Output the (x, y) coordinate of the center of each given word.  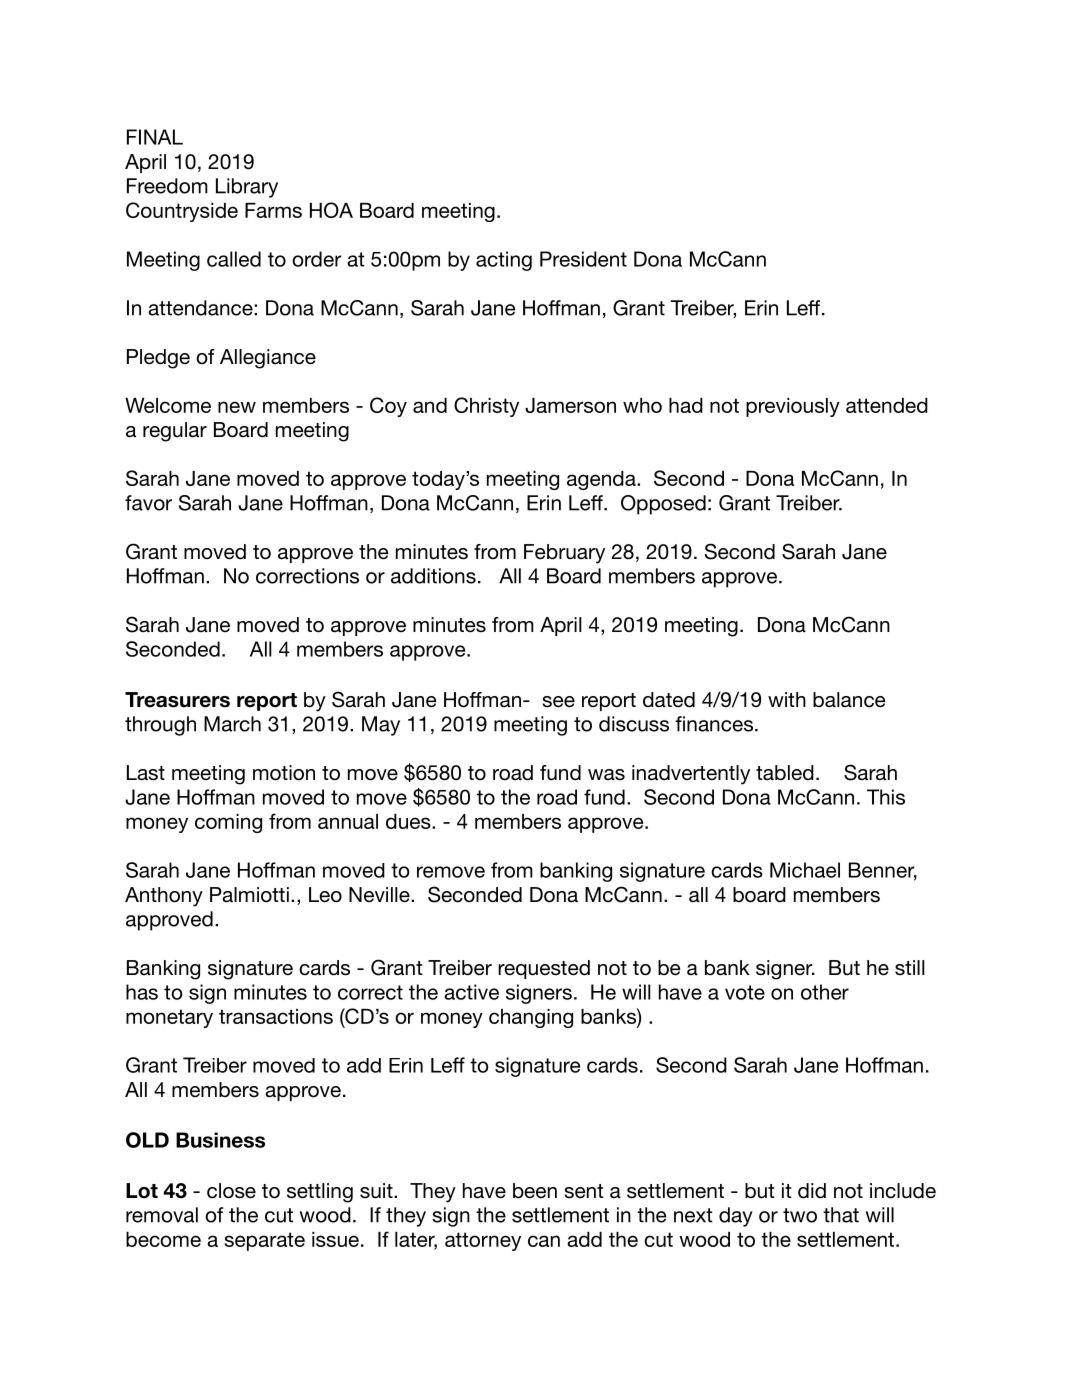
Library (247, 188)
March (232, 724)
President (583, 259)
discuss (634, 724)
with (787, 699)
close (231, 1191)
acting (504, 261)
